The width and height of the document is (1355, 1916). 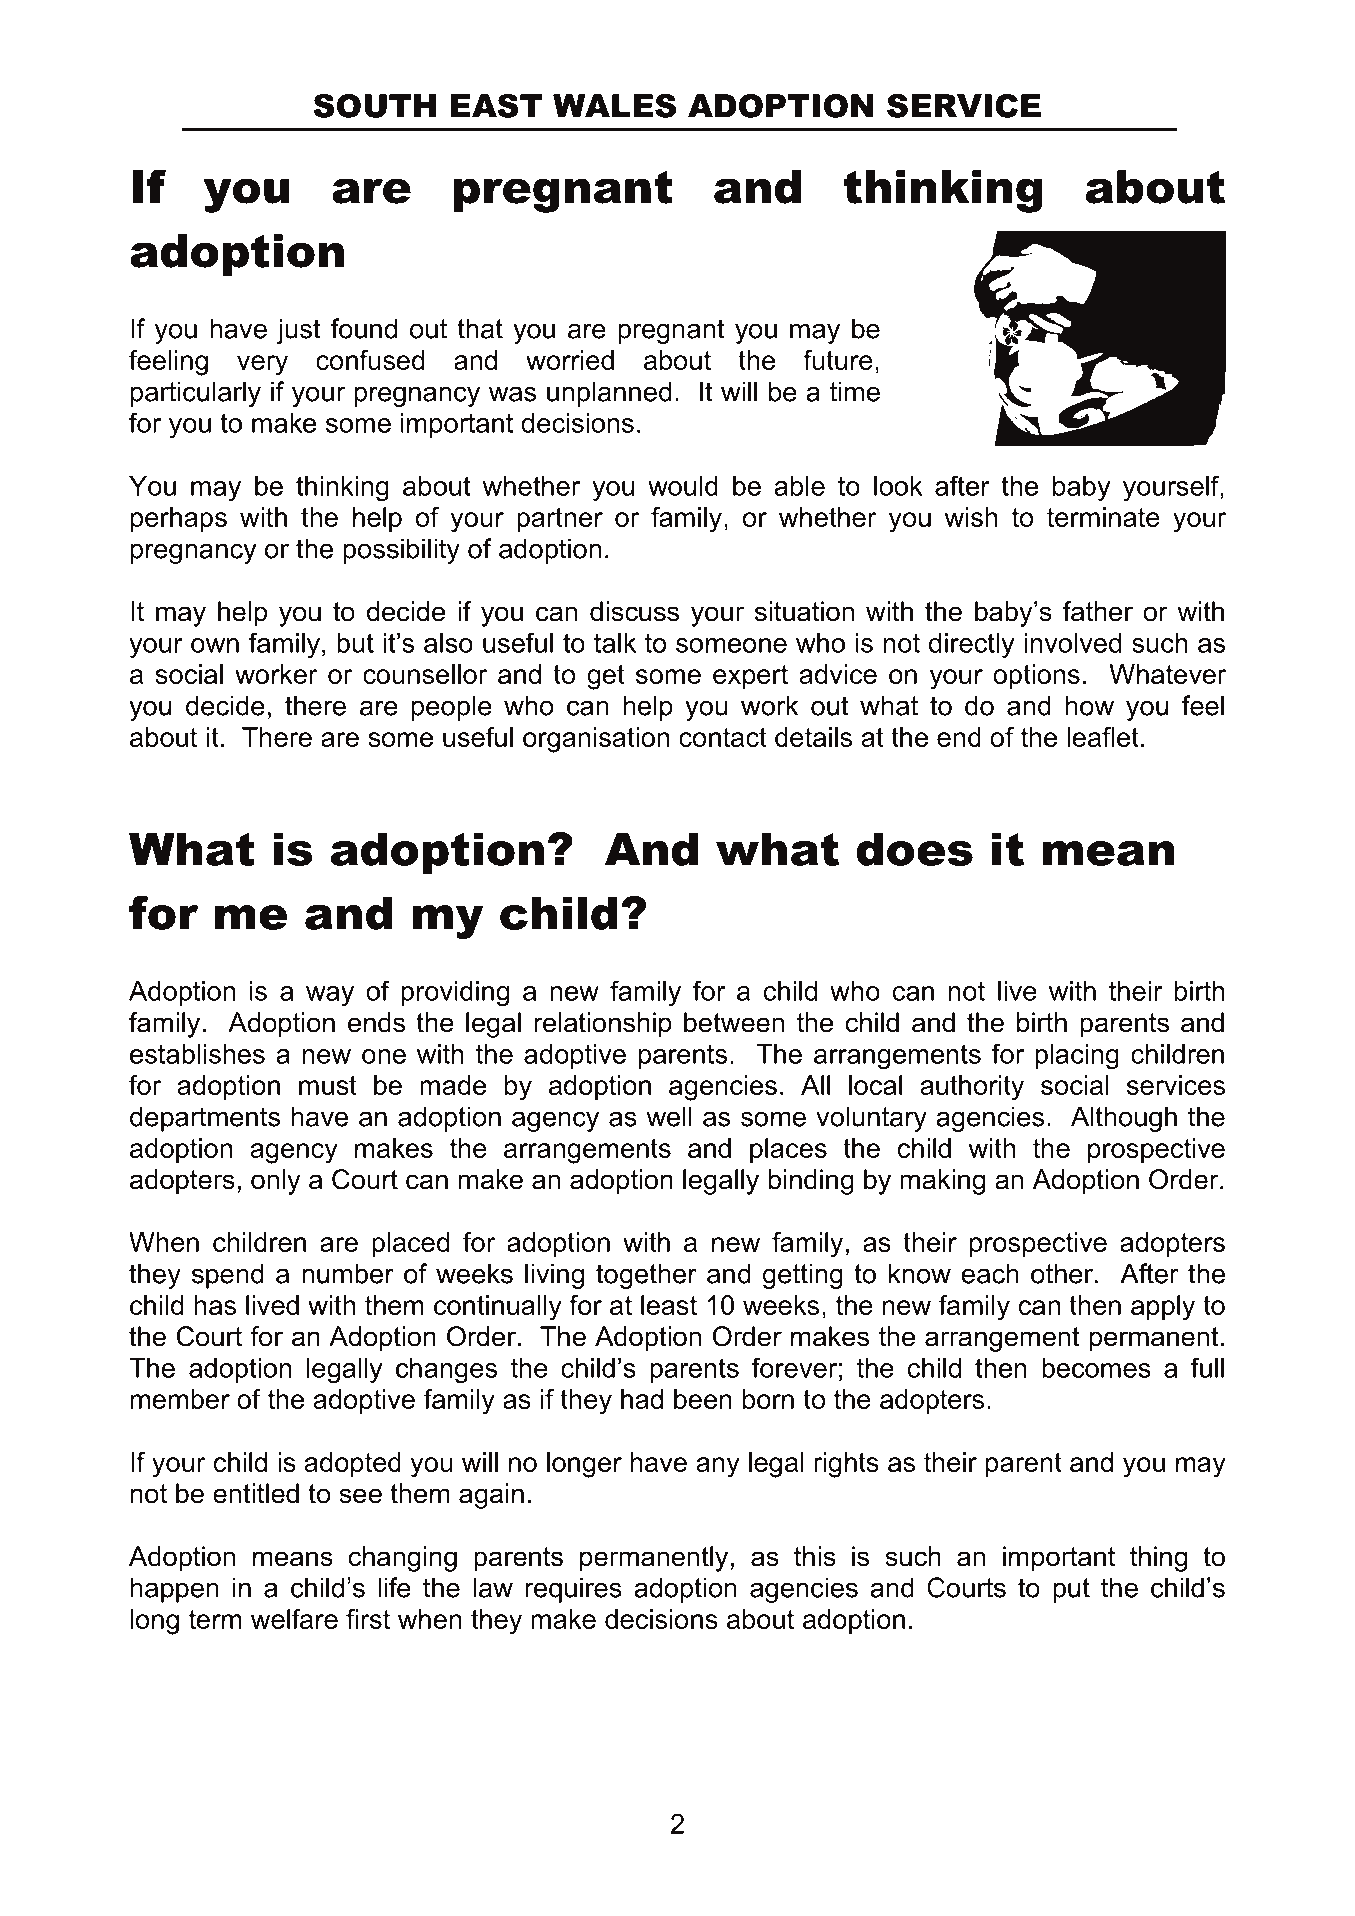 I want to click on SOUTH, so click(x=374, y=106).
